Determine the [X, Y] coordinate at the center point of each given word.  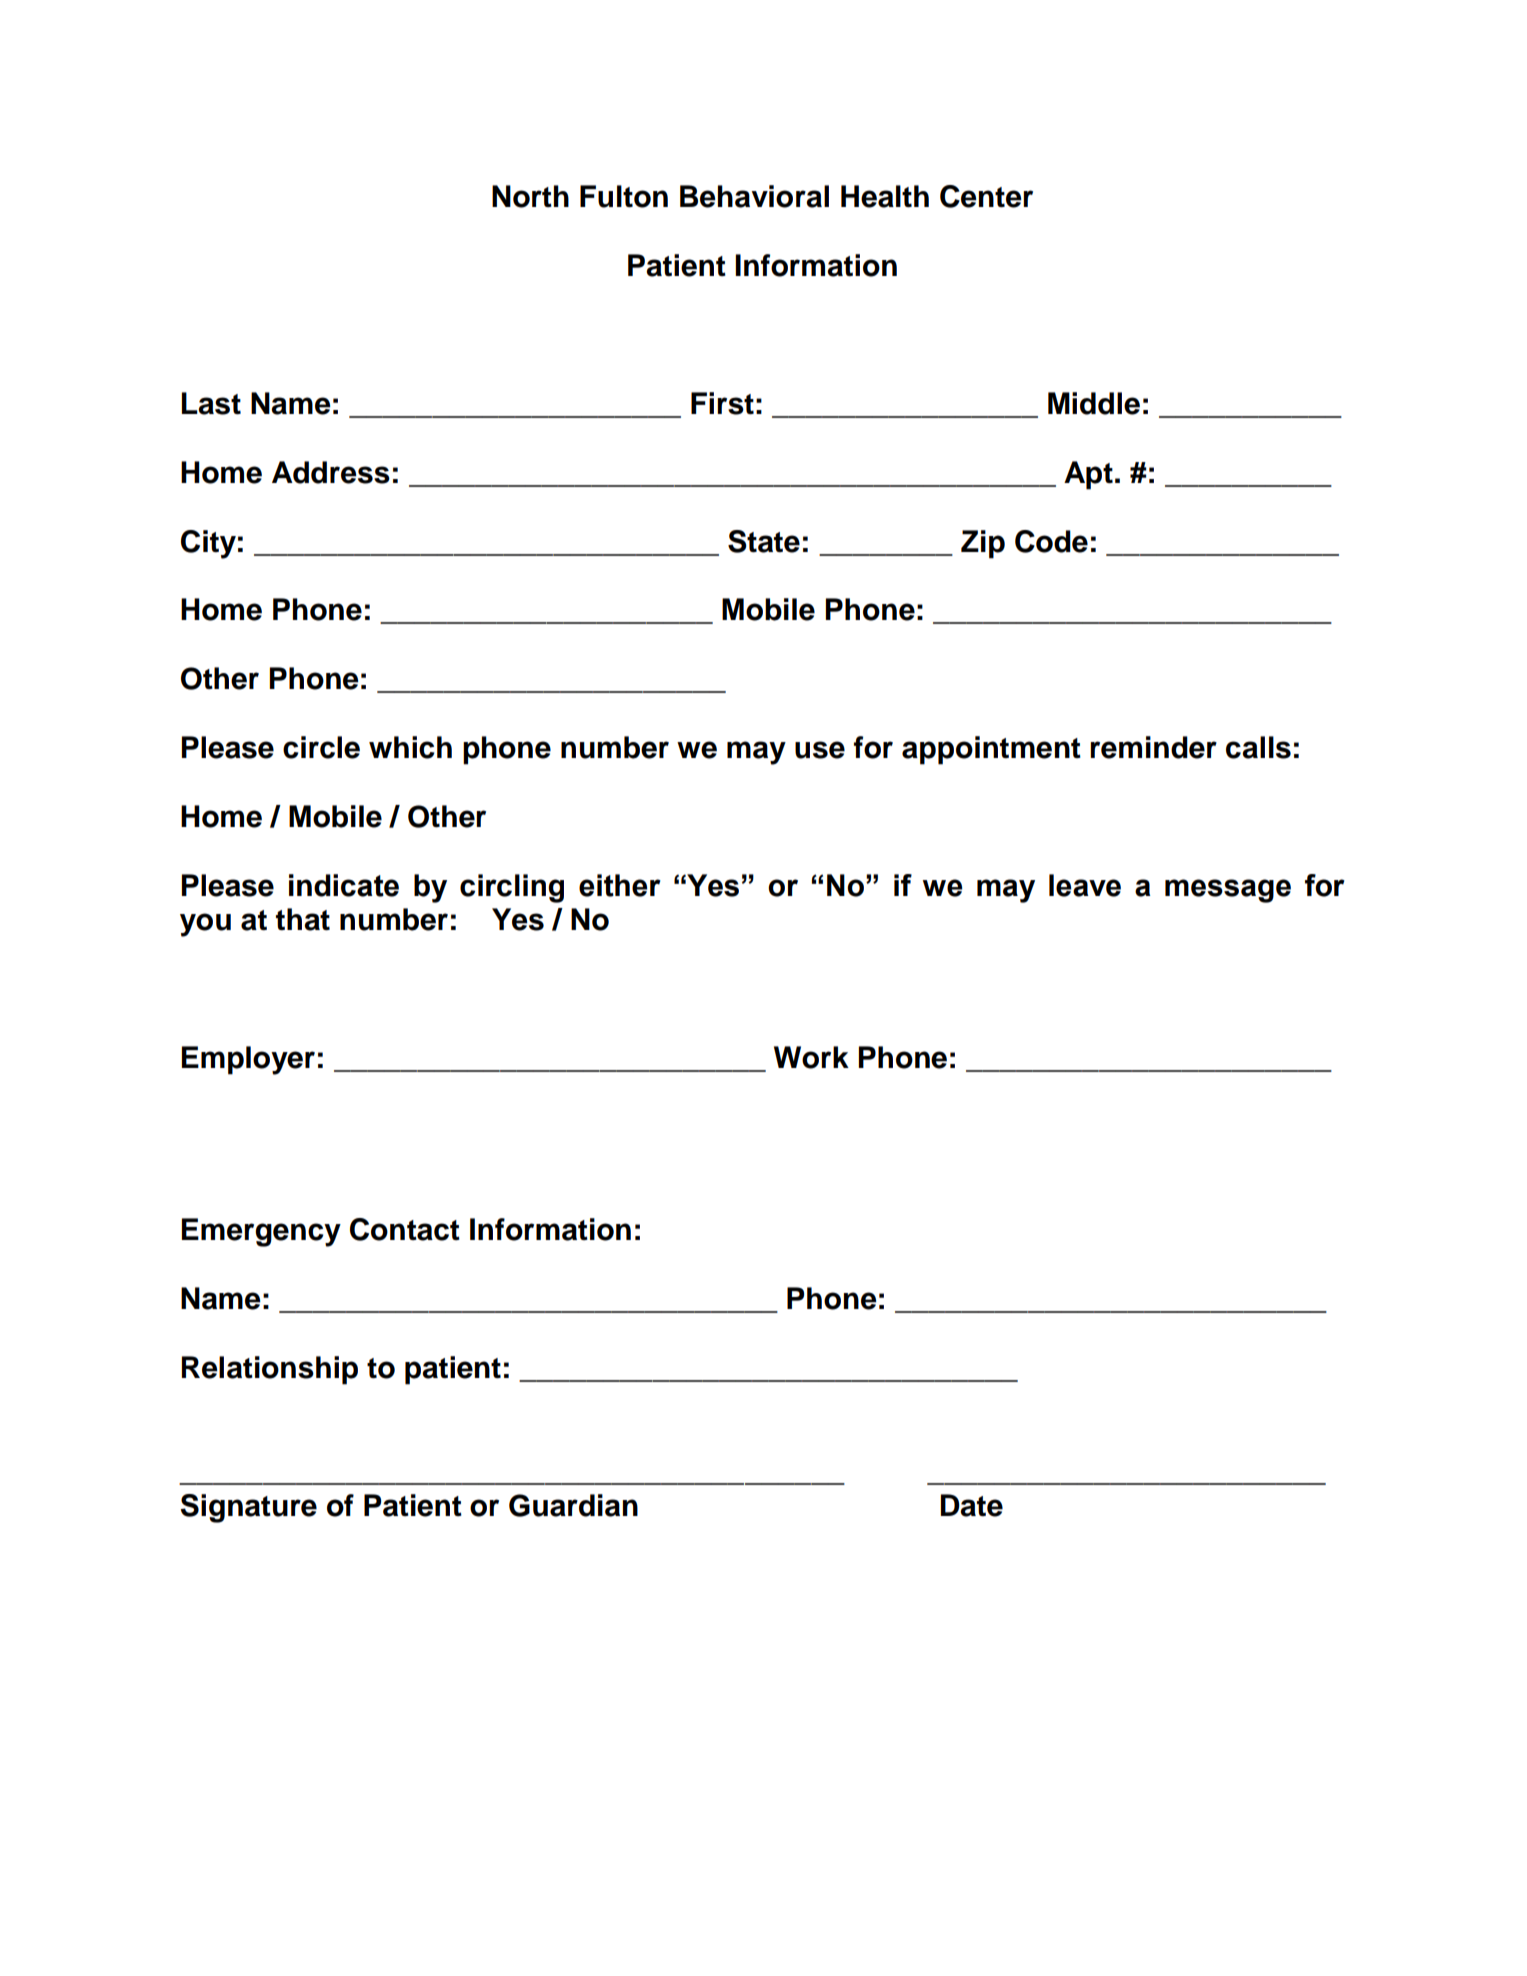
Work [811, 1057]
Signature [249, 1508]
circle [321, 747]
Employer [248, 1060]
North [530, 196]
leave [1085, 885]
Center [986, 196]
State [764, 541]
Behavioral [754, 196]
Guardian [573, 1505]
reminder [1153, 747]
